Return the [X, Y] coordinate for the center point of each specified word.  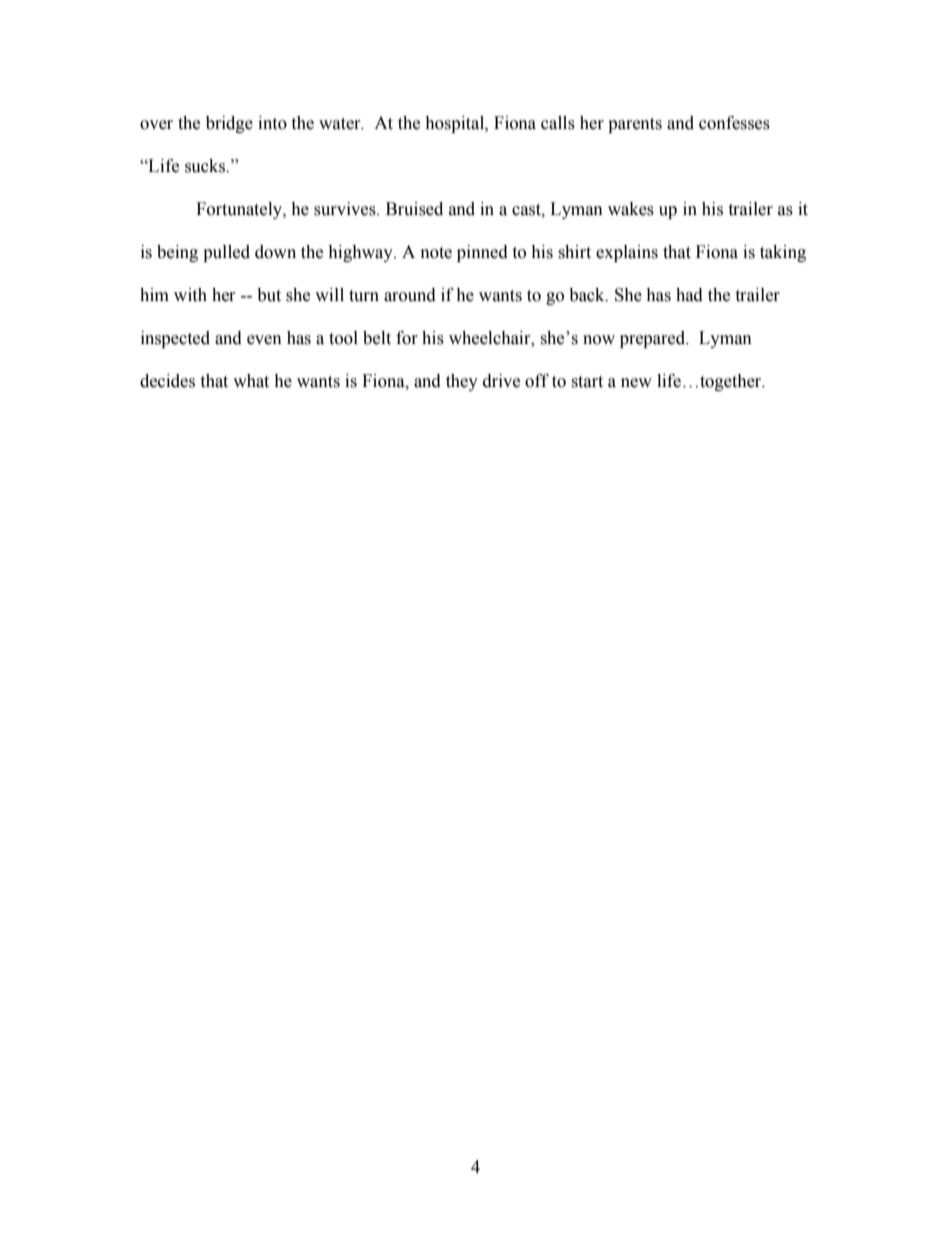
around [410, 295]
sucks [206, 166]
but [269, 295]
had [689, 295]
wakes [631, 209]
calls [558, 123]
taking [783, 253]
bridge [229, 124]
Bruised [414, 209]
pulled [226, 253]
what [251, 381]
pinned [482, 253]
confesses [734, 123]
